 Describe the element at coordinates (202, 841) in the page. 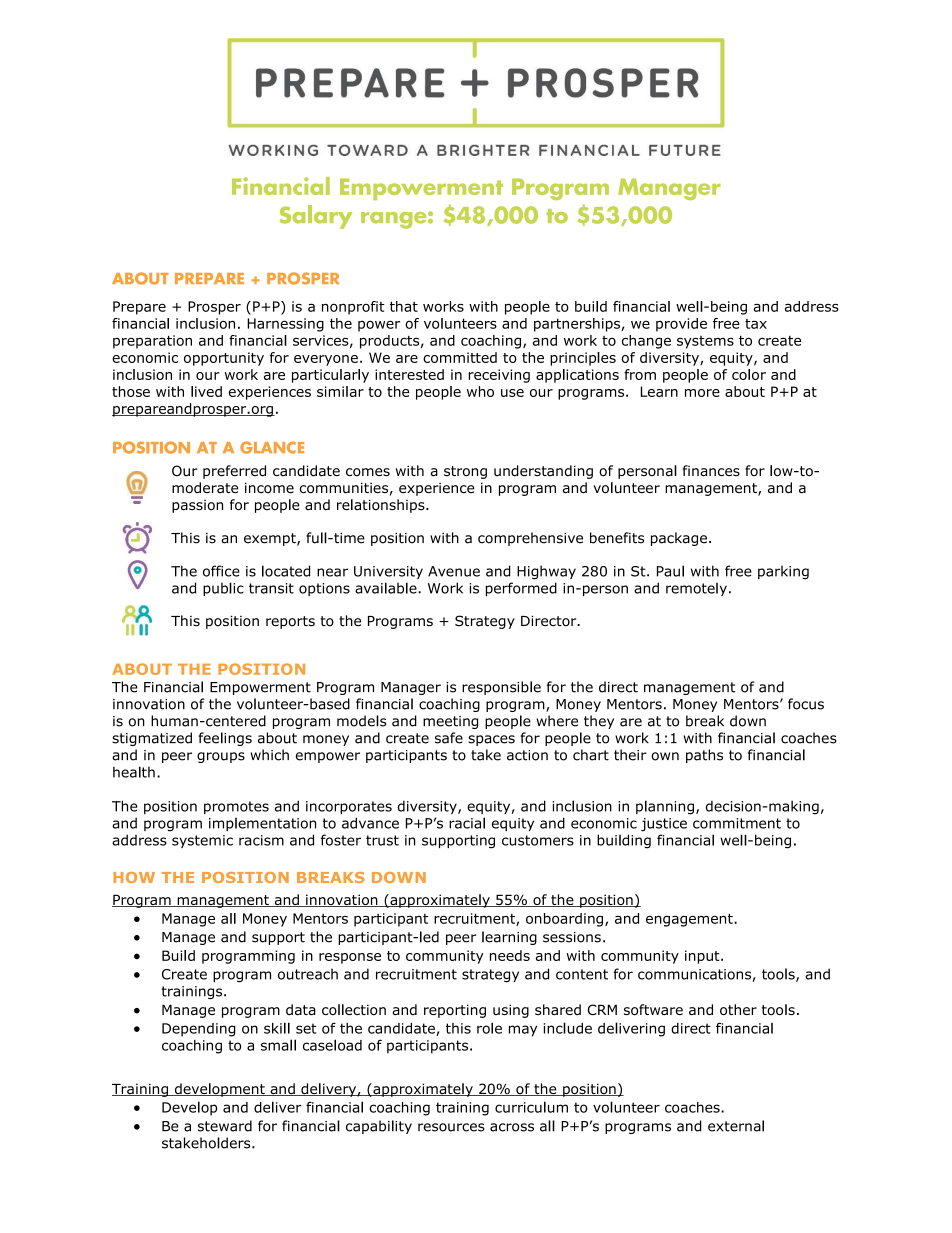

I see `systemic` at that location.
